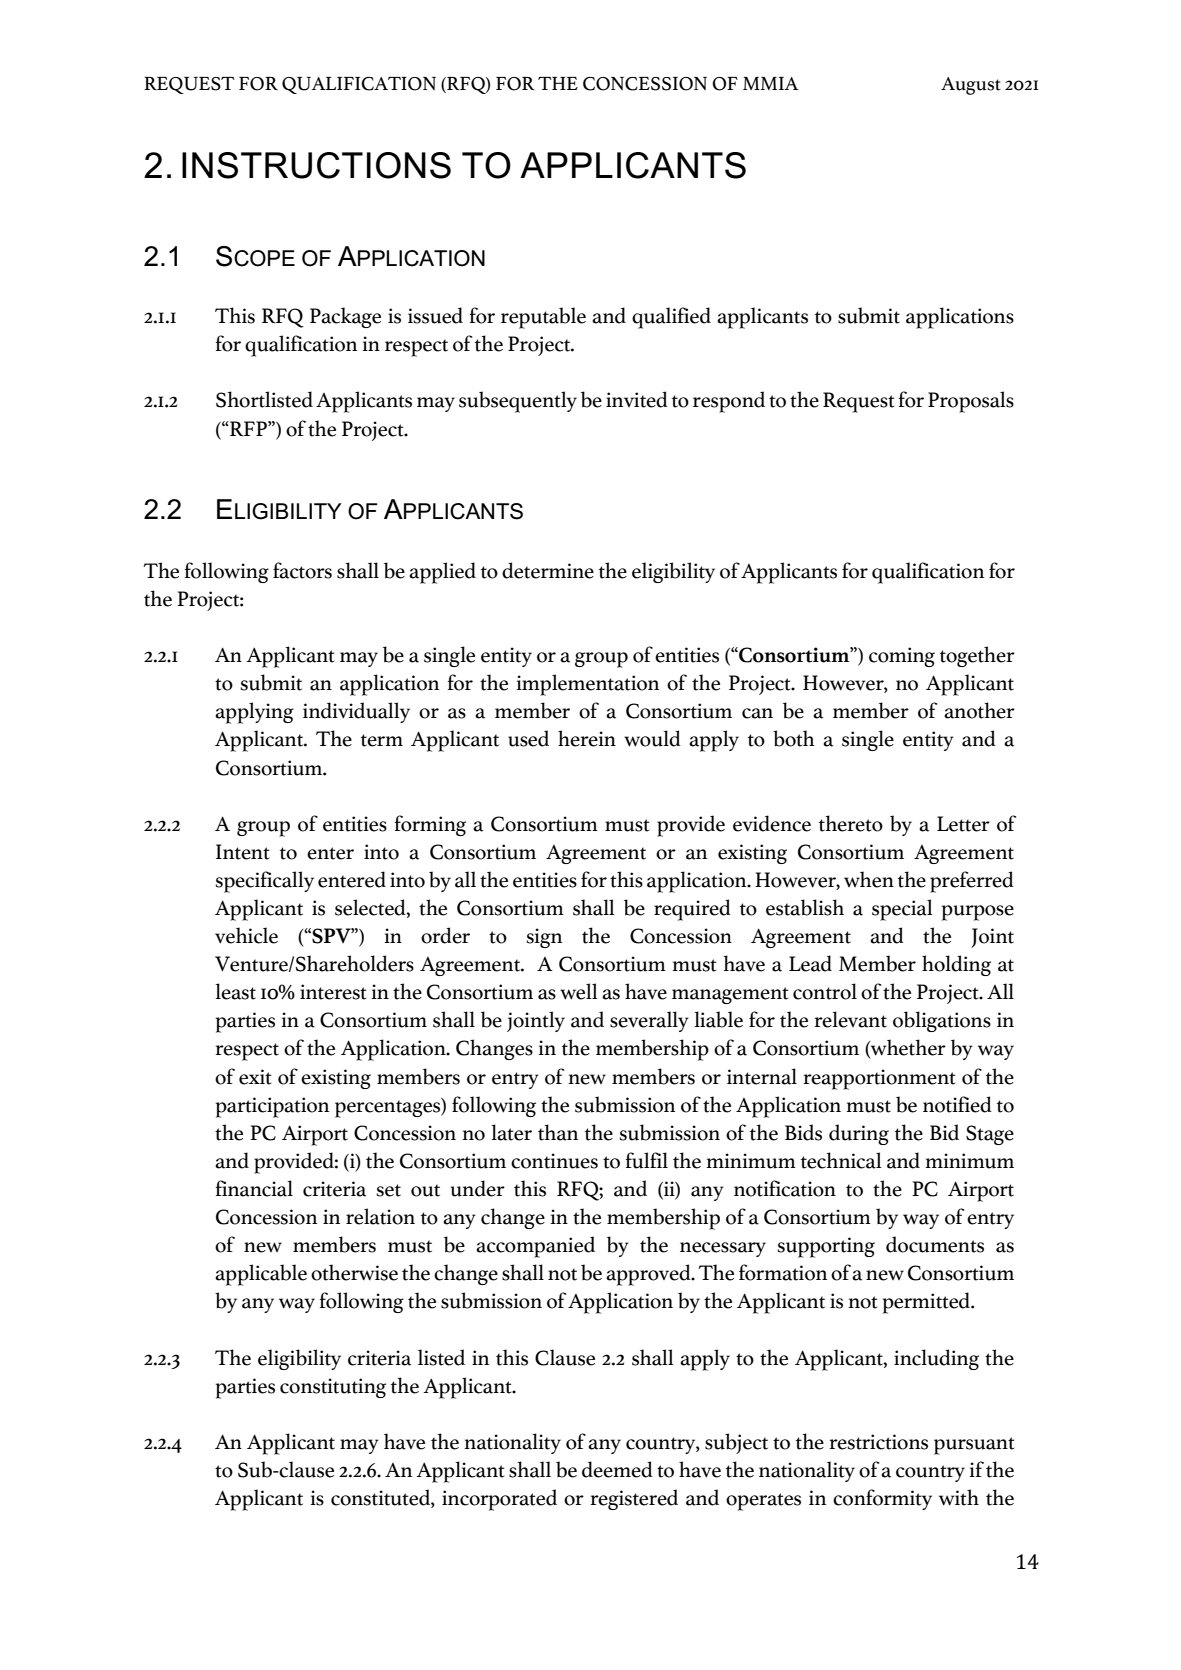 The height and width of the screenshot is (1670, 1181). I want to click on severally, so click(649, 1021).
